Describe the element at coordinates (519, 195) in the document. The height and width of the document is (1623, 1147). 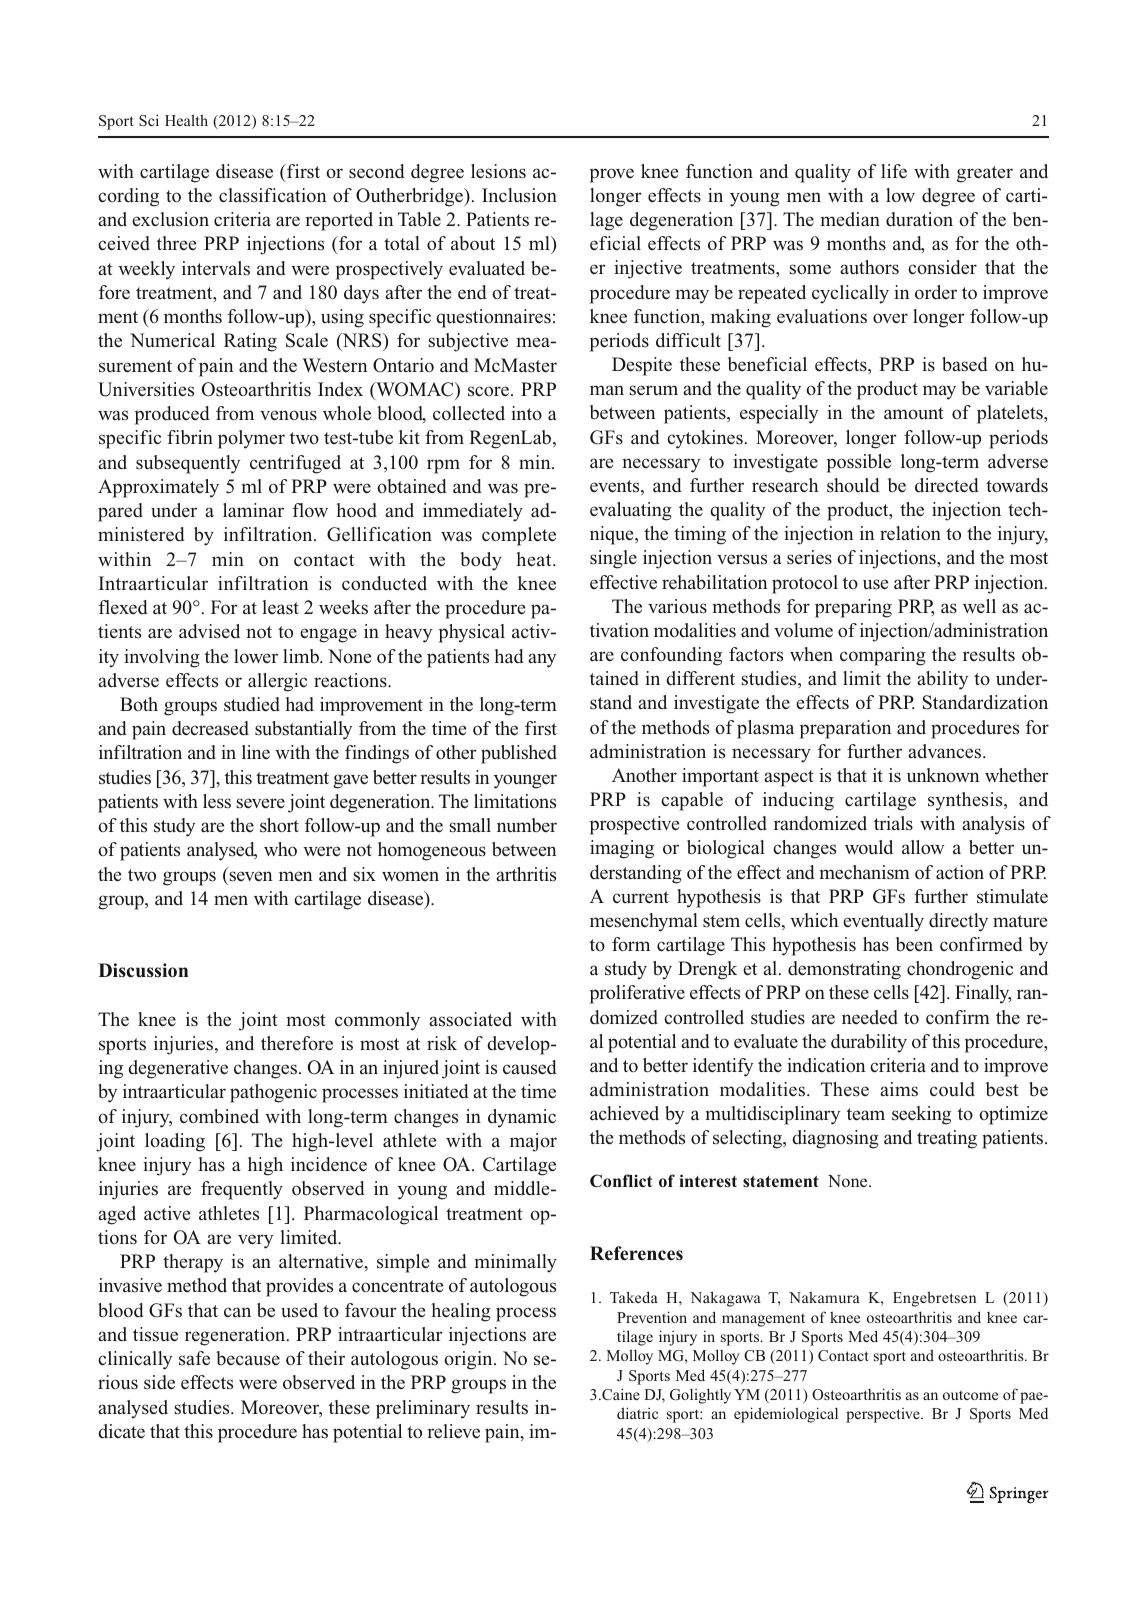
I see `Inclusion` at that location.
